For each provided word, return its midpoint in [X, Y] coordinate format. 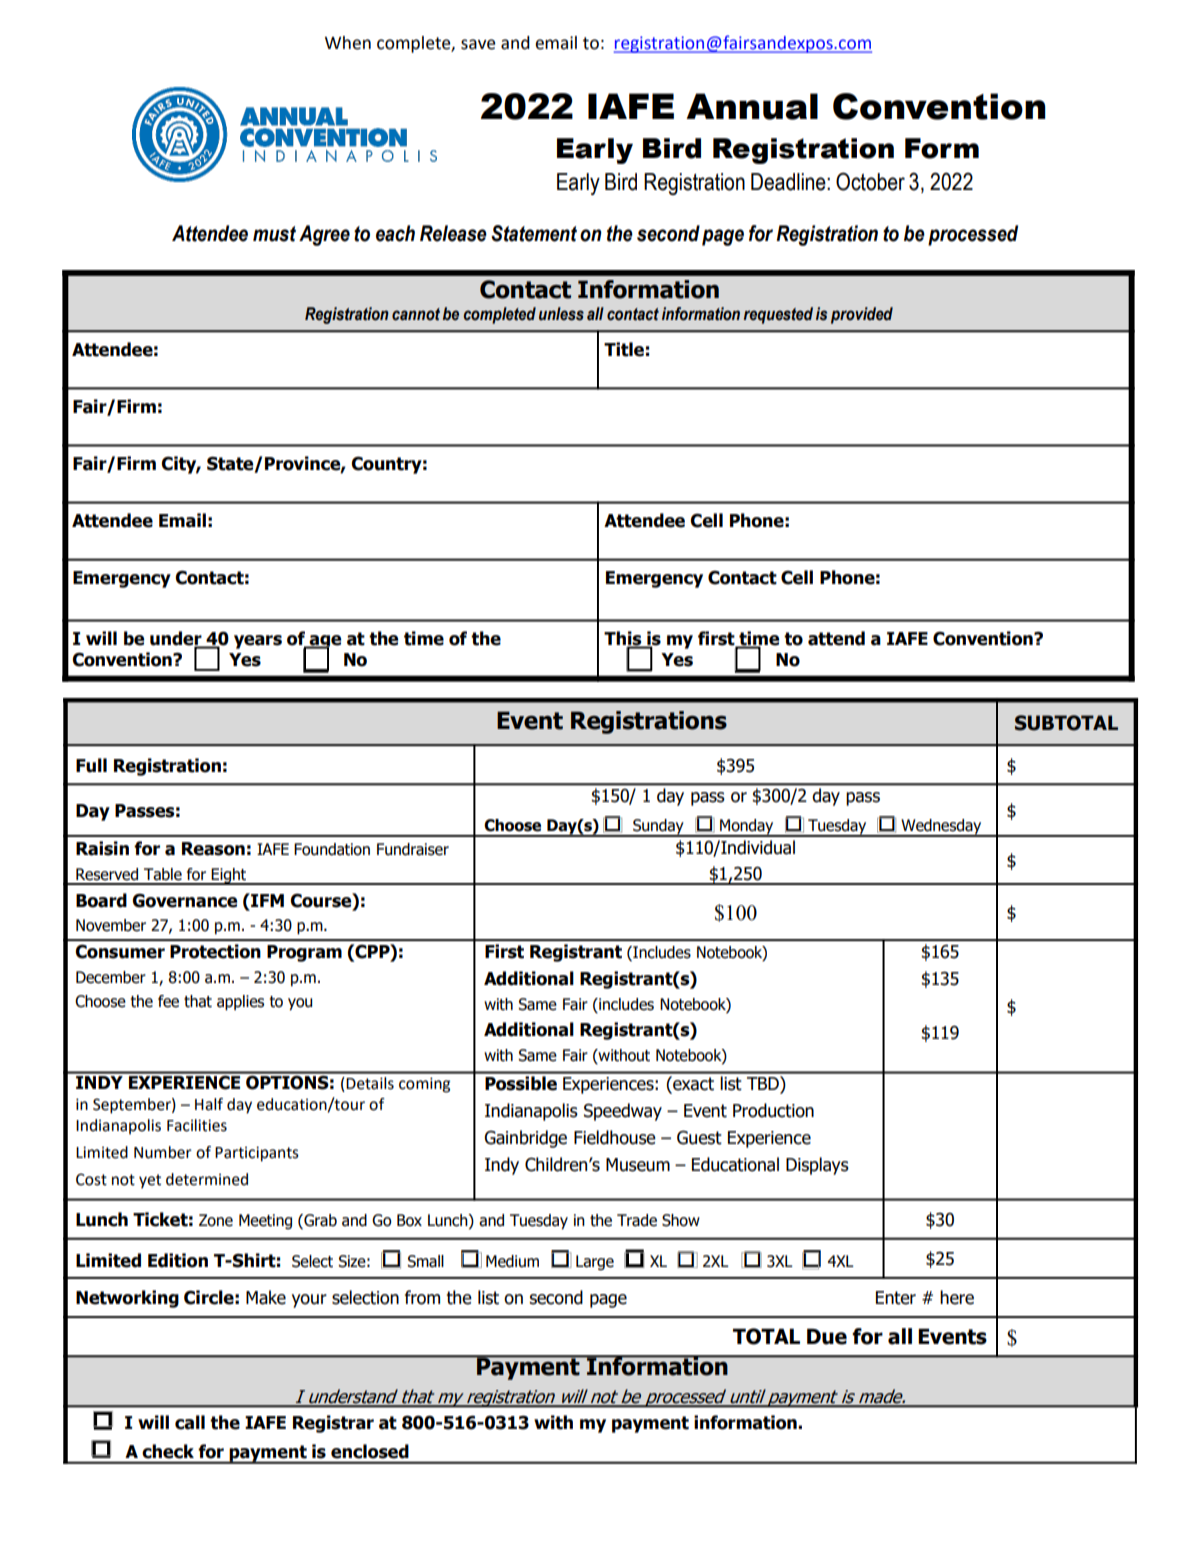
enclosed [370, 1451]
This [624, 639]
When [348, 43]
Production [773, 1110]
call [190, 1422]
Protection [215, 951]
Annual [752, 106]
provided [862, 315]
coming [424, 1085]
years [258, 642]
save [478, 44]
